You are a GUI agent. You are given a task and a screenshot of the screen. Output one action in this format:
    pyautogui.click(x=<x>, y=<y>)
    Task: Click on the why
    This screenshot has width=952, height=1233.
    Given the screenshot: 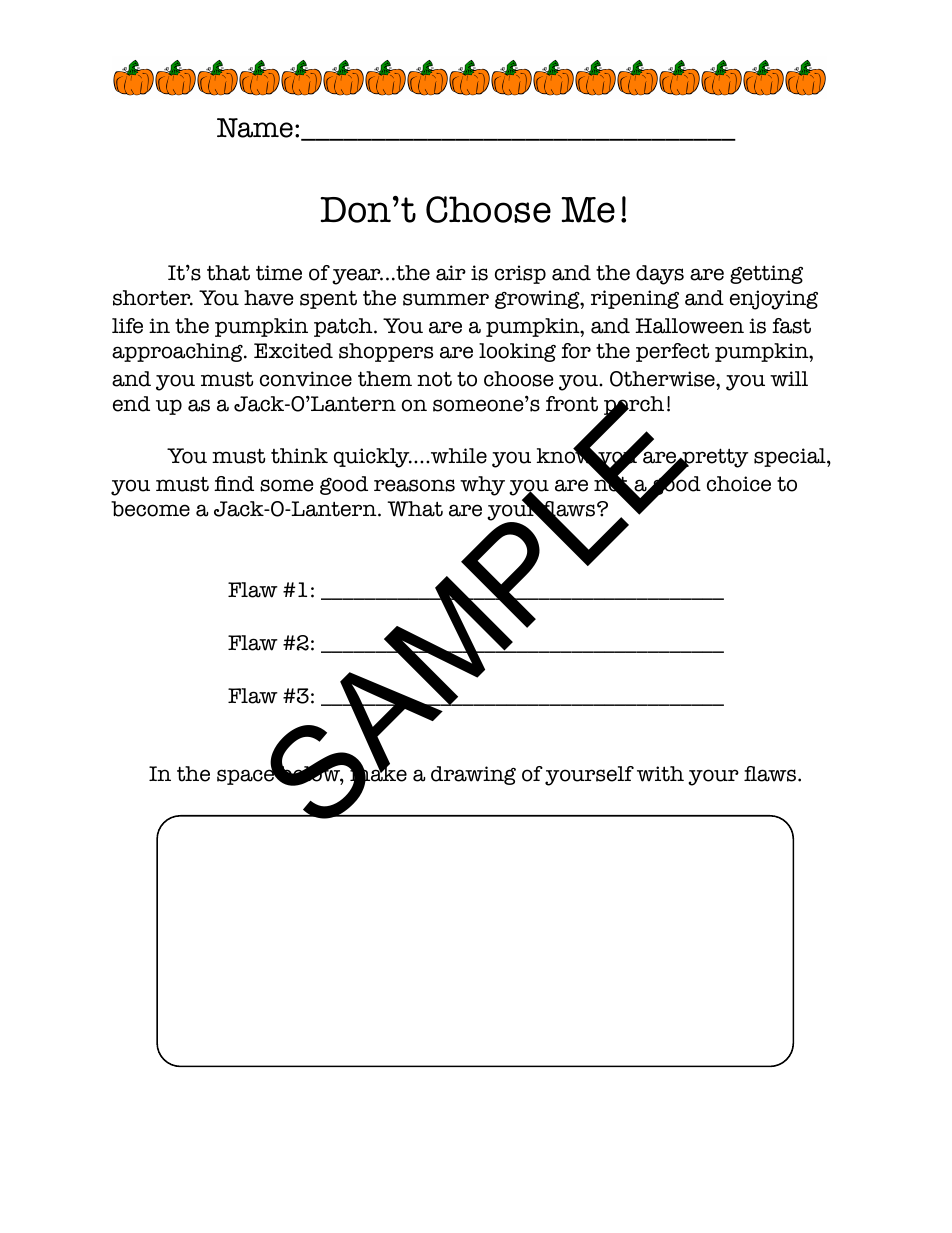 What is the action you would take?
    pyautogui.click(x=482, y=486)
